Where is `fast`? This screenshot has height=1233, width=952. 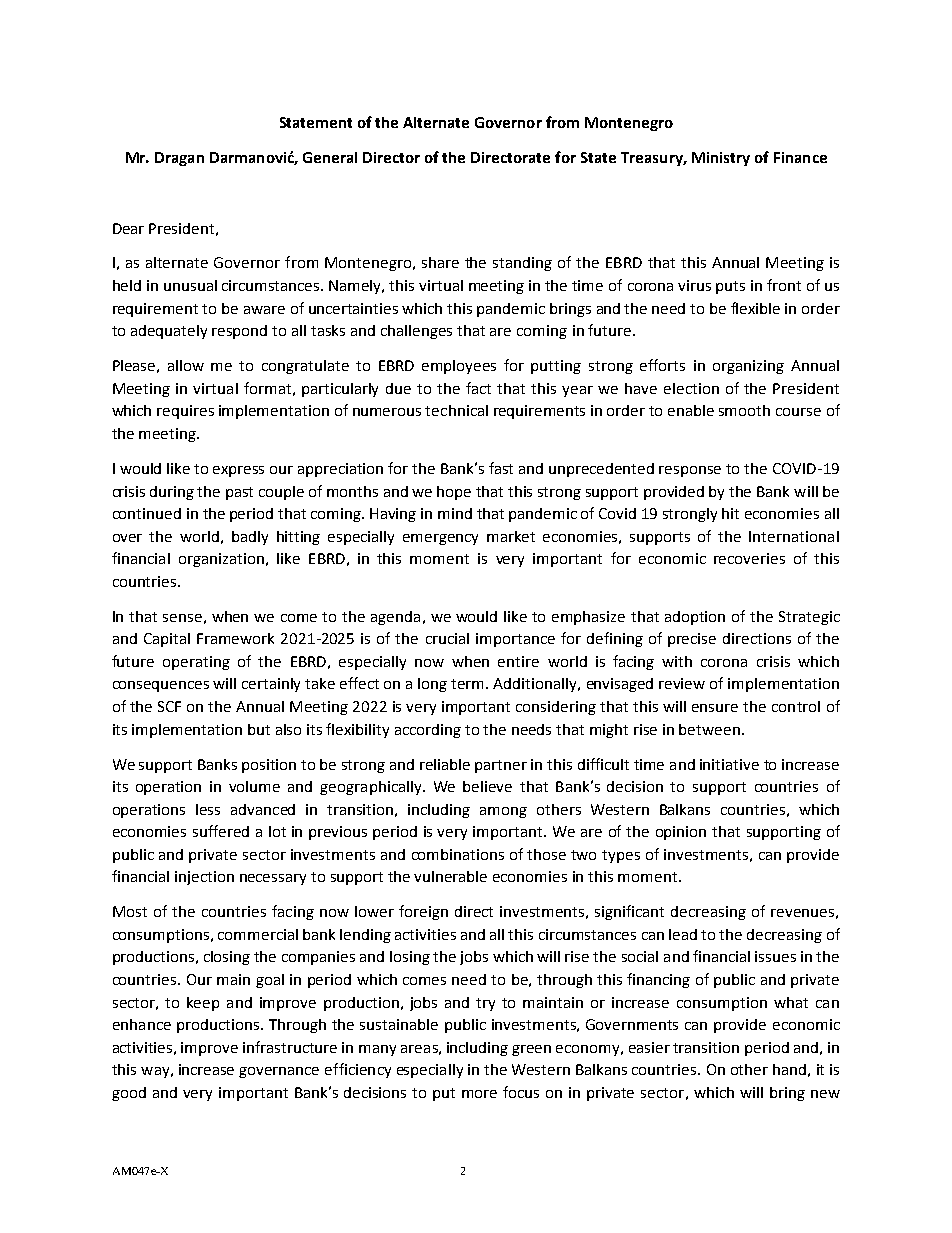 fast is located at coordinates (501, 468).
